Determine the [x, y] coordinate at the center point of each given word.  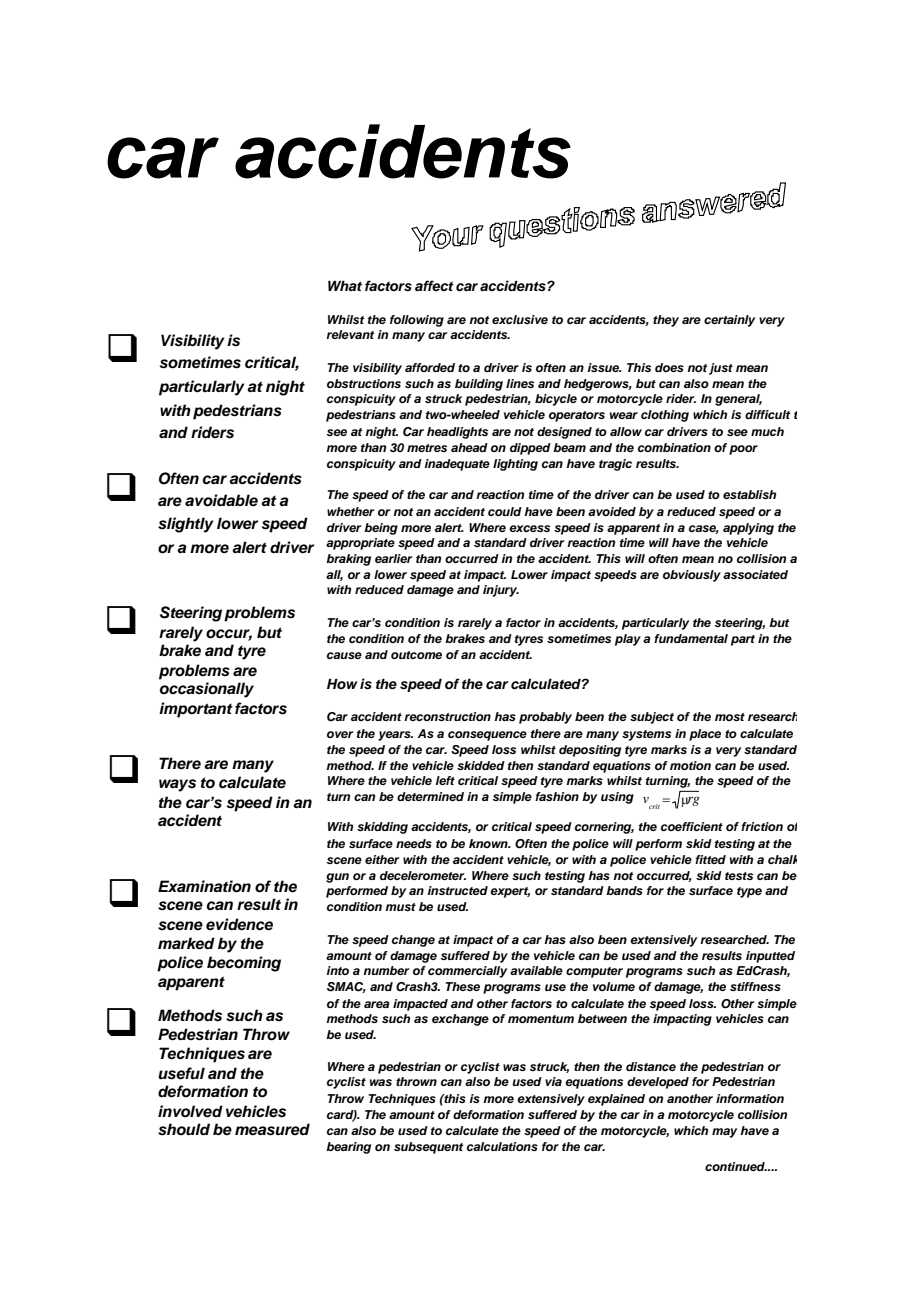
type [749, 892]
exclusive [520, 319]
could [505, 511]
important [196, 710]
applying [748, 529]
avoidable [221, 500]
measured [272, 1129]
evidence [239, 924]
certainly [729, 321]
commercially [467, 972]
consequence [487, 736]
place [705, 735]
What [345, 285]
